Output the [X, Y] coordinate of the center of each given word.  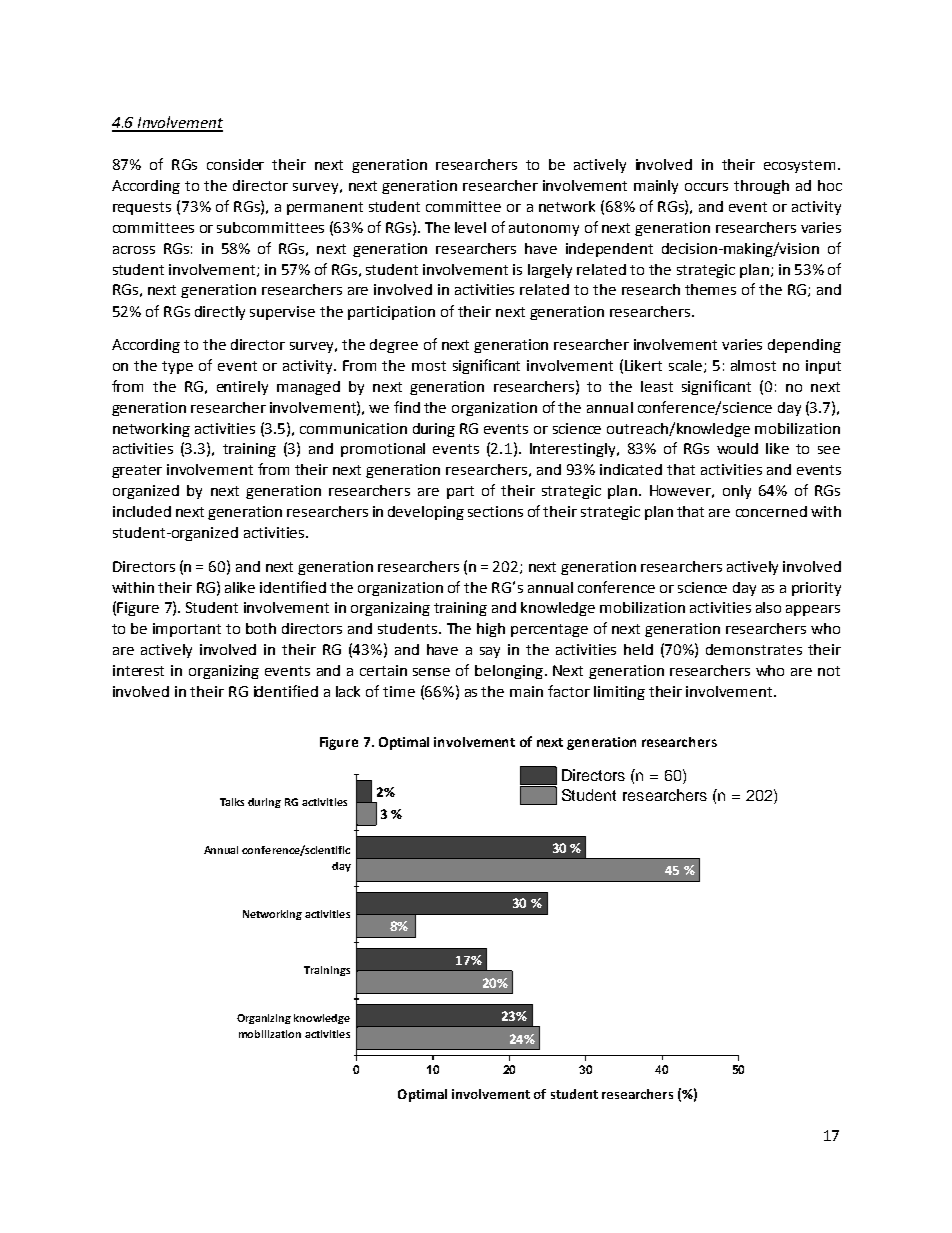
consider [235, 164]
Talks [232, 802]
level [470, 227]
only [737, 492]
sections [495, 511]
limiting [619, 693]
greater [137, 471]
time [399, 691]
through [761, 187]
